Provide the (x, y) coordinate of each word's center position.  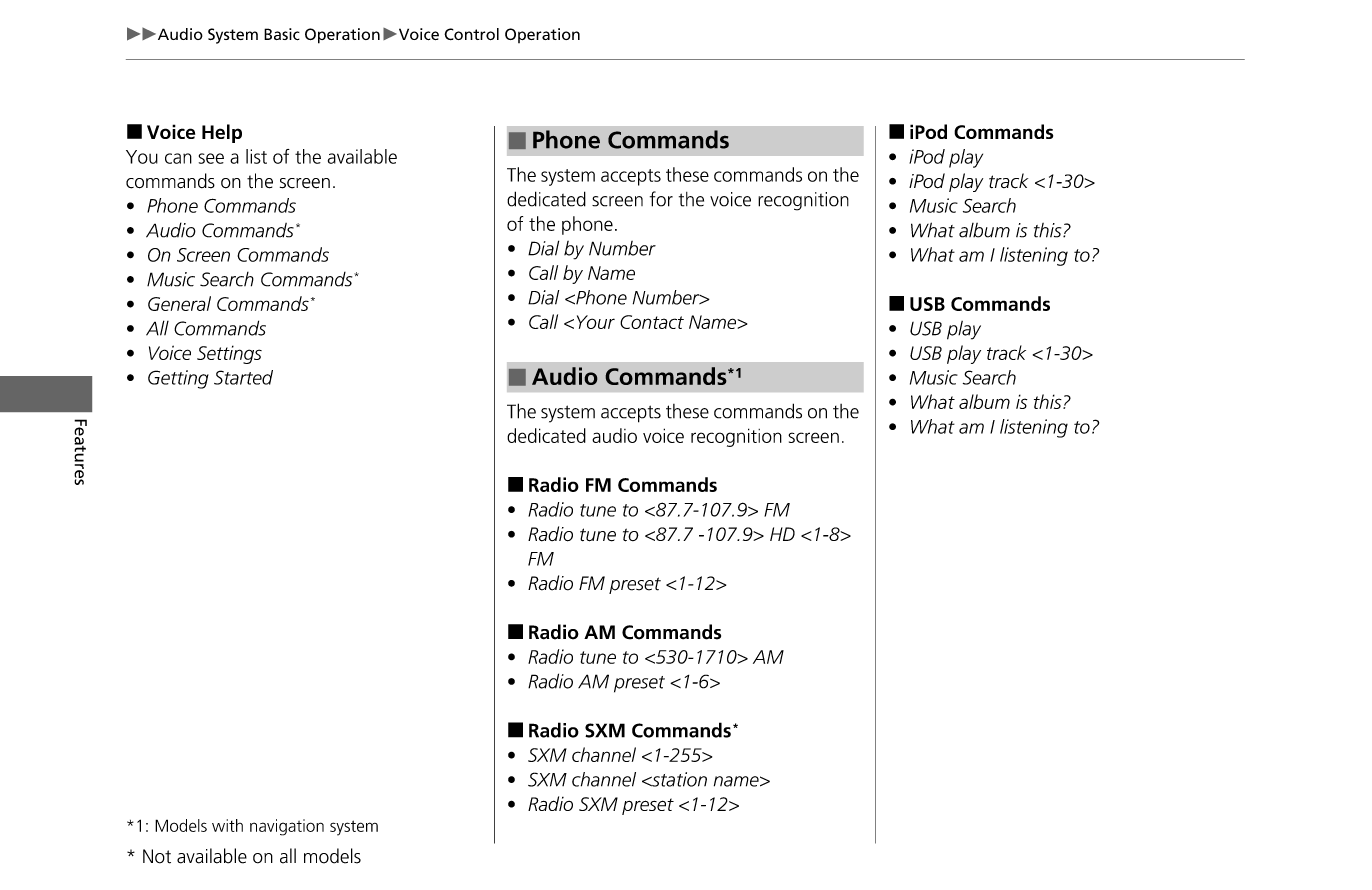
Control (471, 34)
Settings (229, 354)
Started (243, 377)
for (661, 199)
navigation (287, 827)
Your (596, 322)
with (227, 825)
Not (157, 856)
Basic (282, 34)
